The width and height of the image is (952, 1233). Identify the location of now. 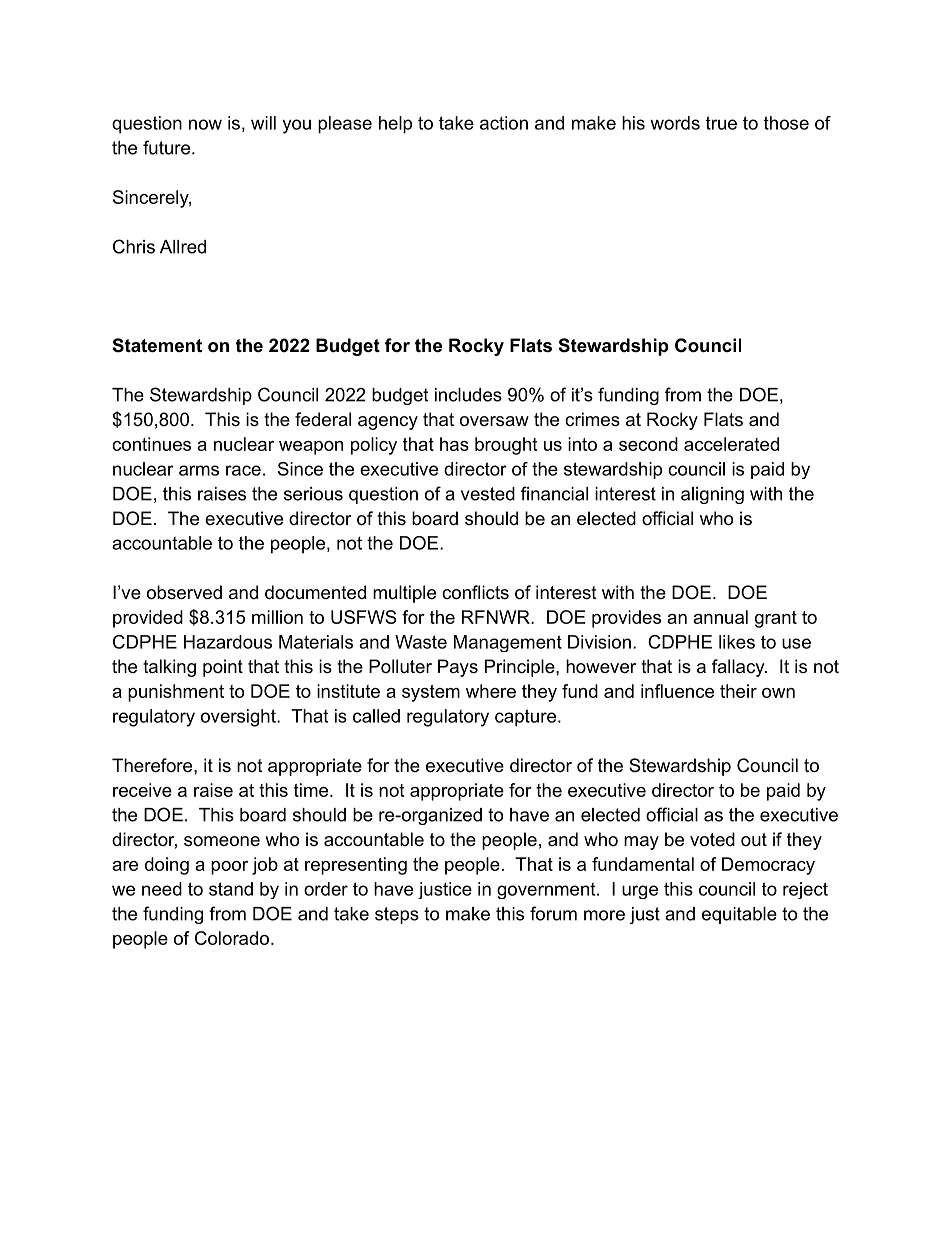
(205, 124).
